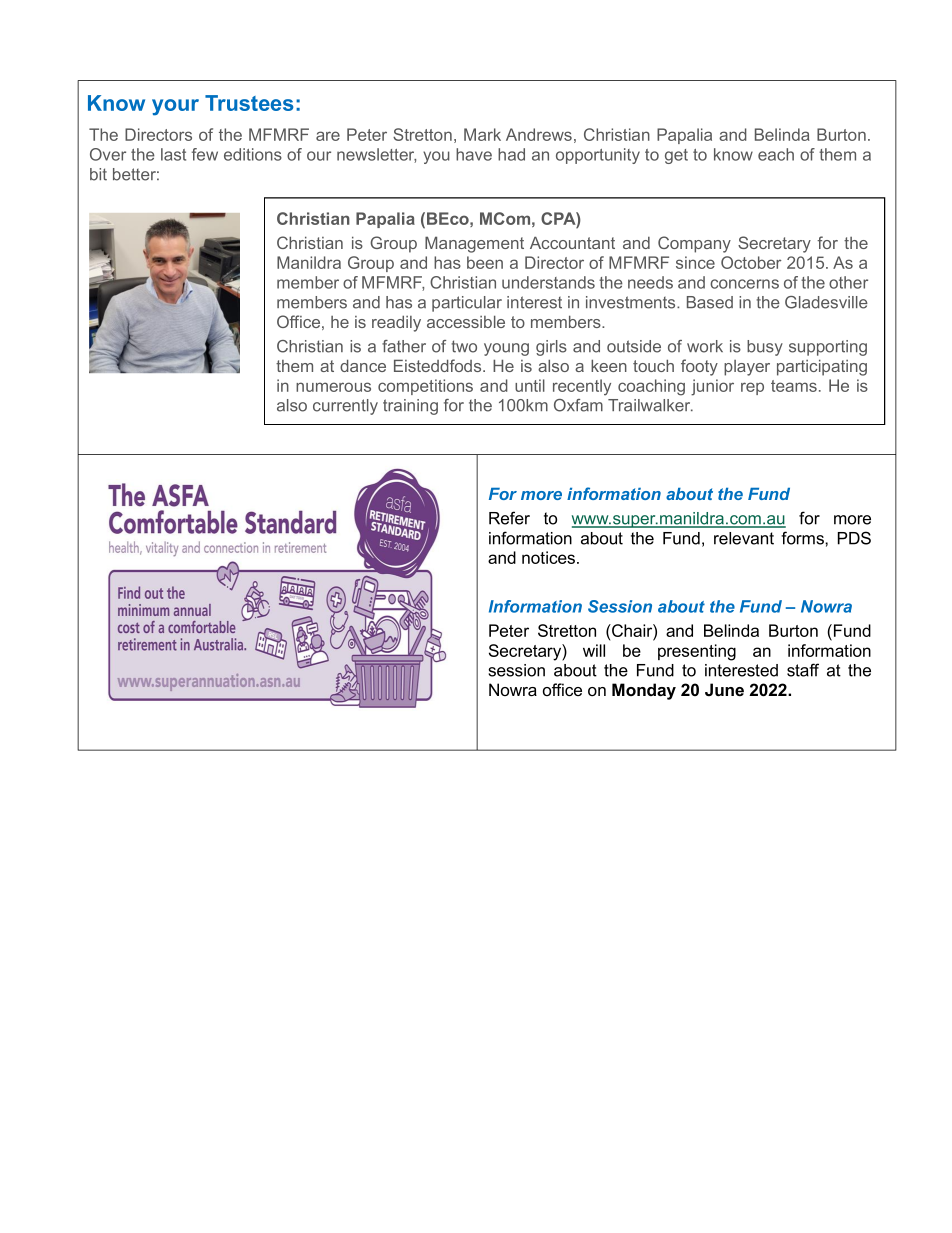 This screenshot has width=952, height=1233. I want to click on numerous, so click(333, 387).
